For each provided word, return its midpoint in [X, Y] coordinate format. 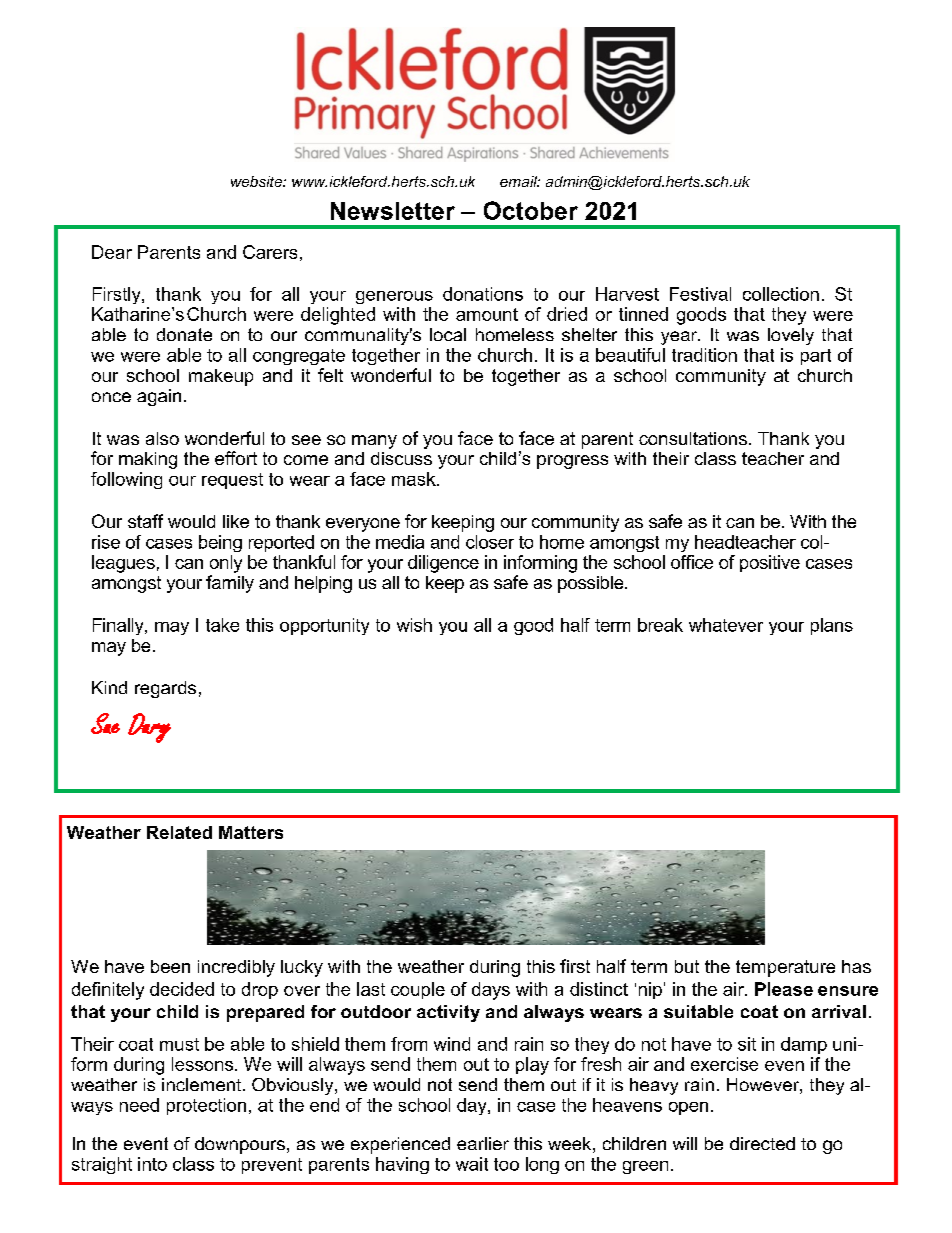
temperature [785, 968]
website [257, 181]
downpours [240, 1145]
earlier [483, 1143]
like [236, 521]
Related [179, 832]
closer [490, 542]
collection [781, 294]
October [531, 210]
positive [770, 563]
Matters [251, 832]
